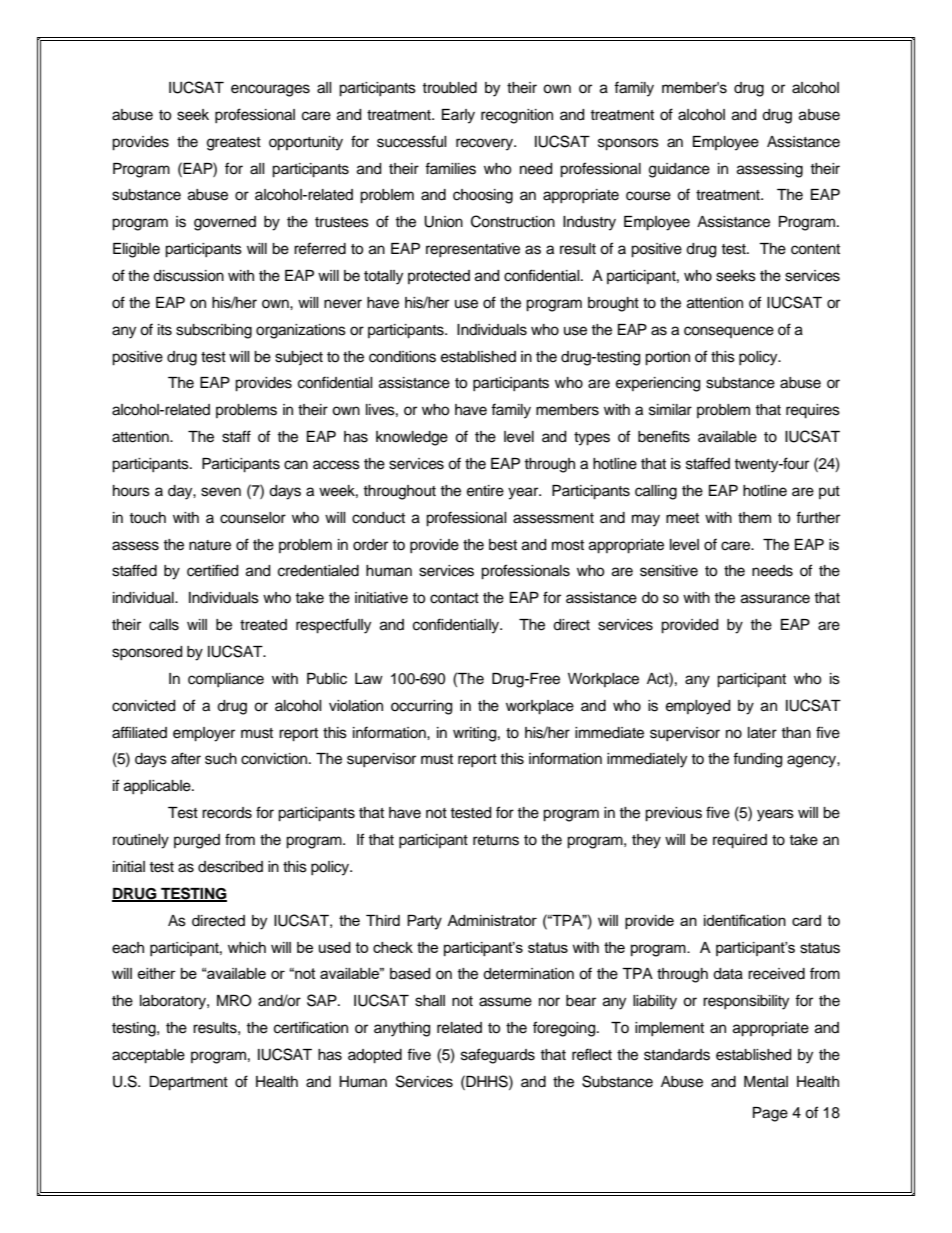 This document has width=952, height=1233. I want to click on guidance, so click(679, 170).
